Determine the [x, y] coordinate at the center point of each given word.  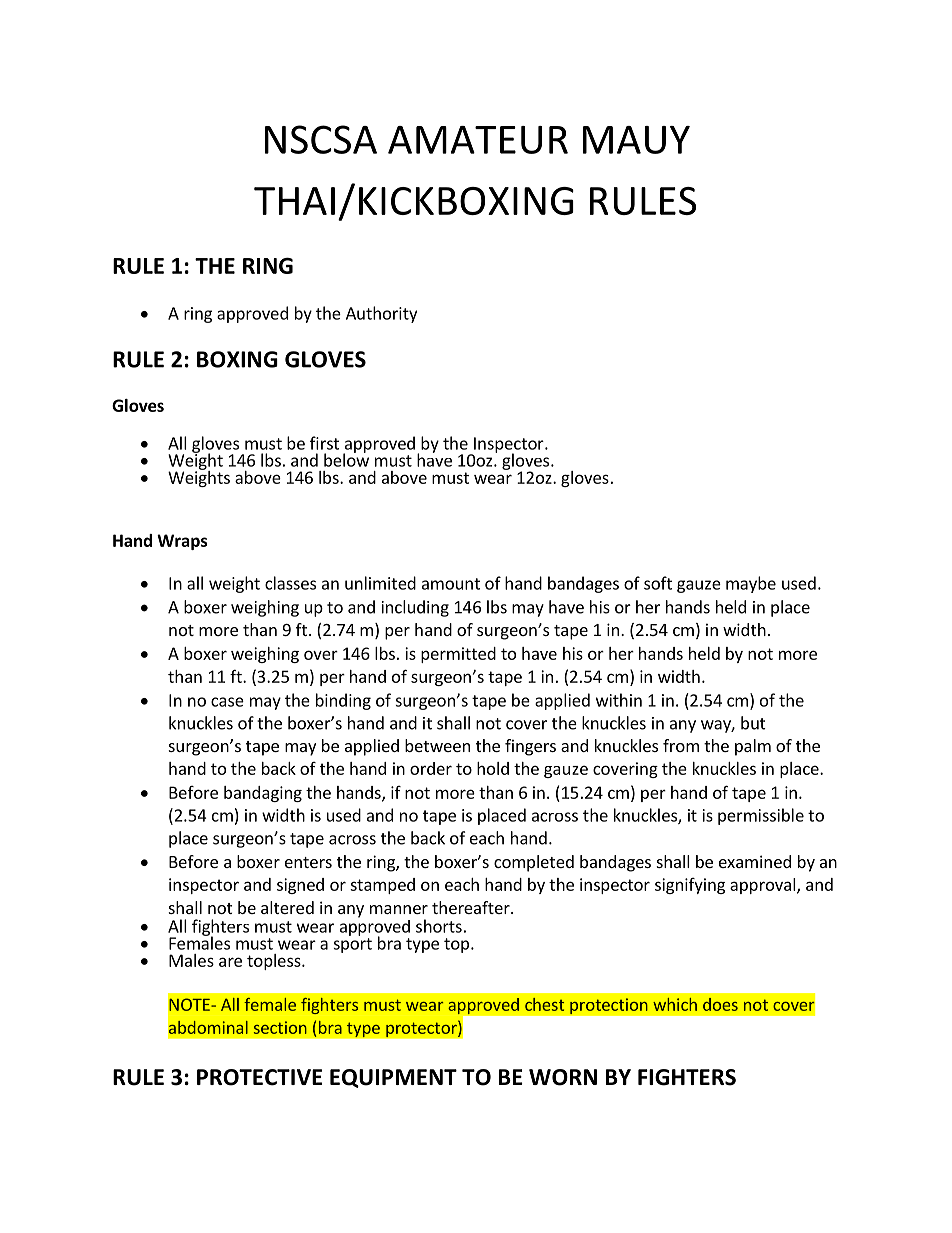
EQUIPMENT [393, 1078]
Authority [381, 314]
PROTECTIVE [259, 1077]
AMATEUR [478, 140]
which [675, 1004]
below [346, 459]
